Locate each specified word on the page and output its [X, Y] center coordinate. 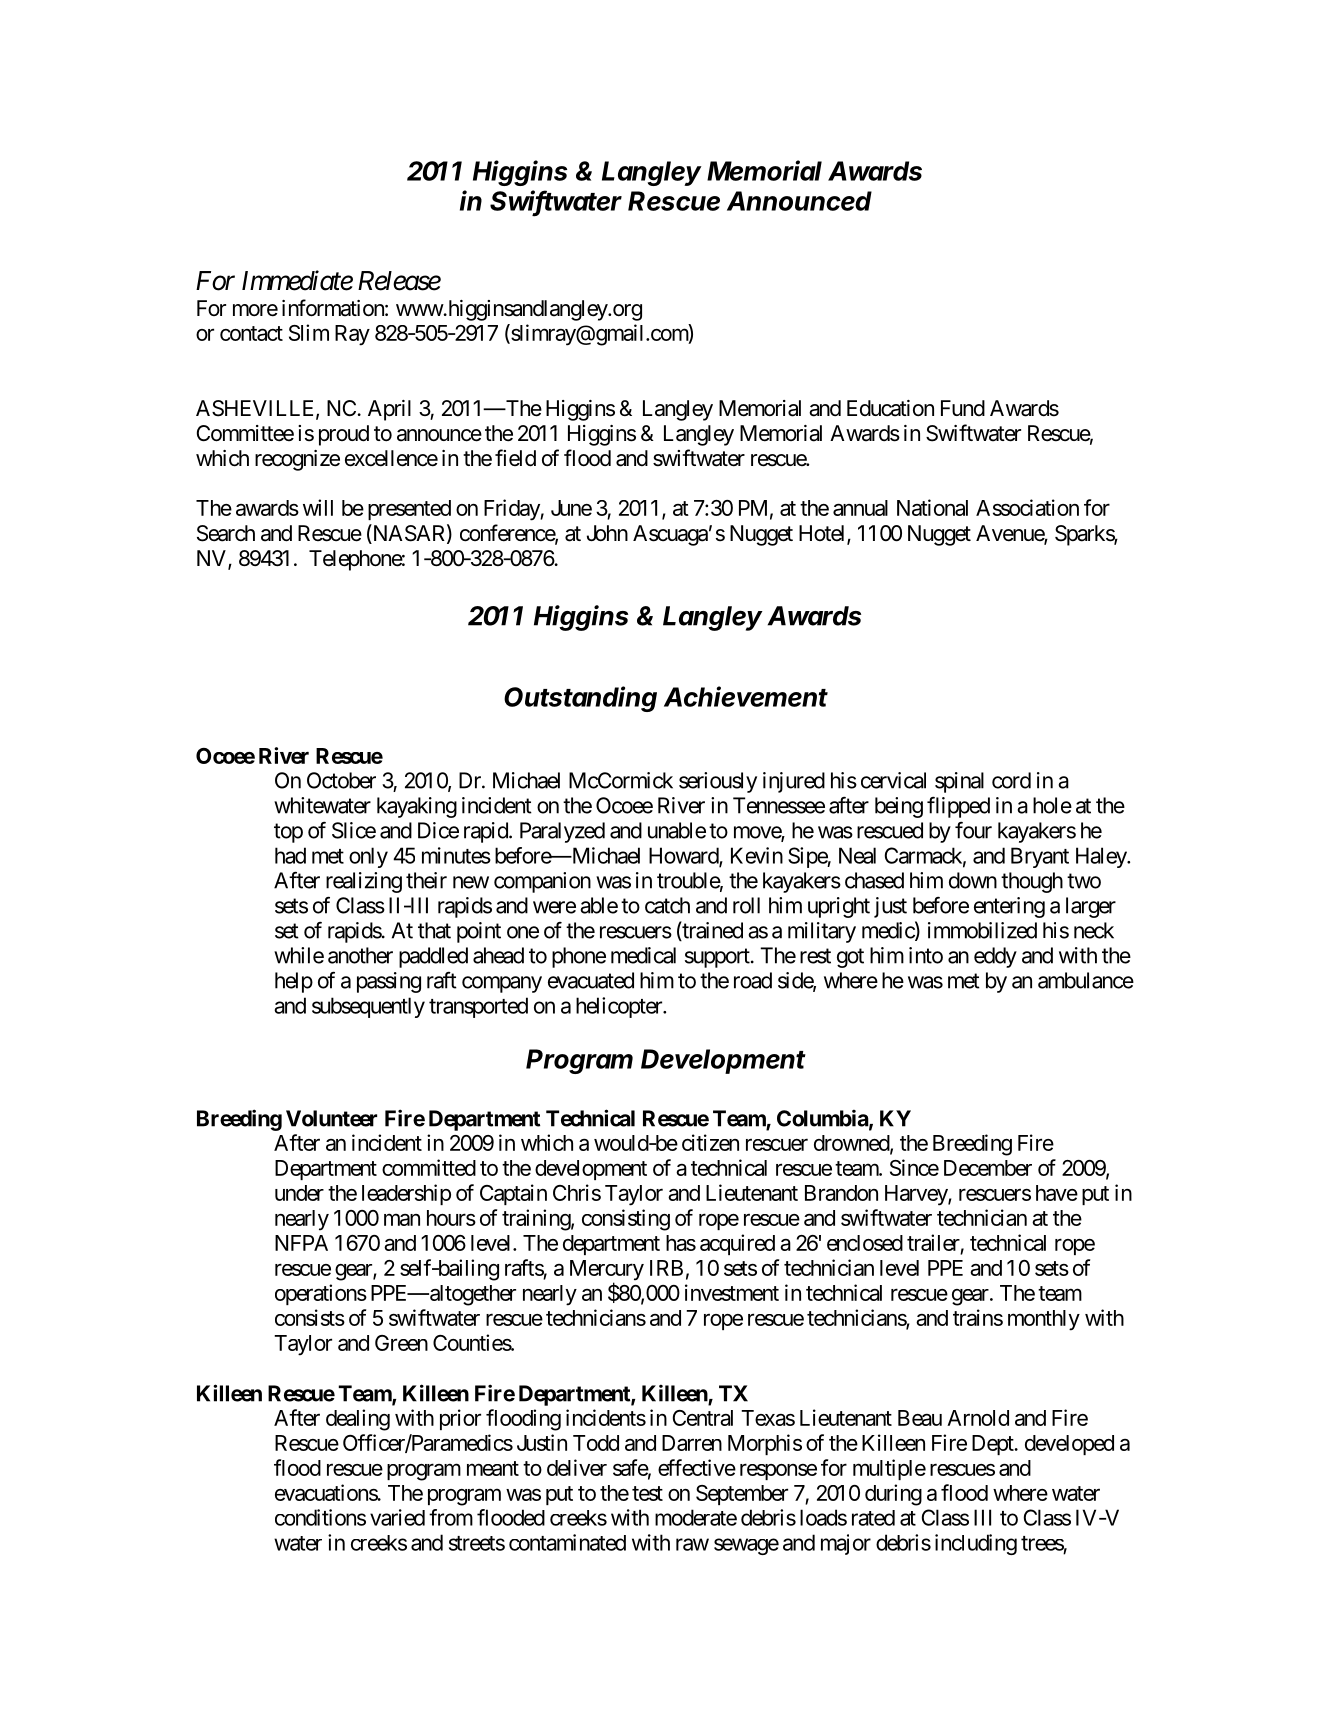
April [389, 410]
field [515, 458]
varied [397, 1517]
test [647, 1493]
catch [667, 905]
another [360, 955]
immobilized [982, 930]
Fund [963, 408]
